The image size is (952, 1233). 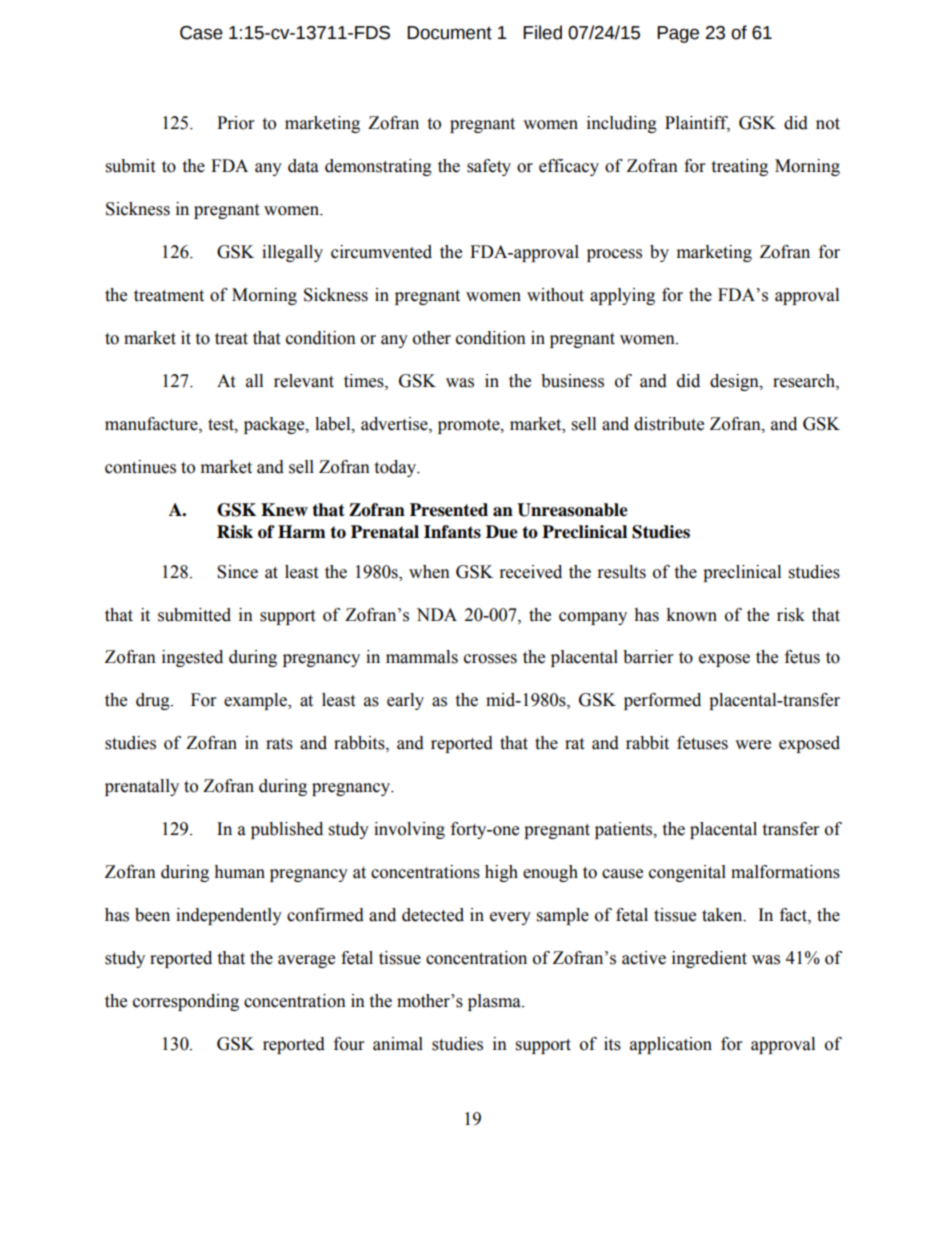 What do you see at coordinates (279, 744) in the screenshot?
I see `rats` at bounding box center [279, 744].
